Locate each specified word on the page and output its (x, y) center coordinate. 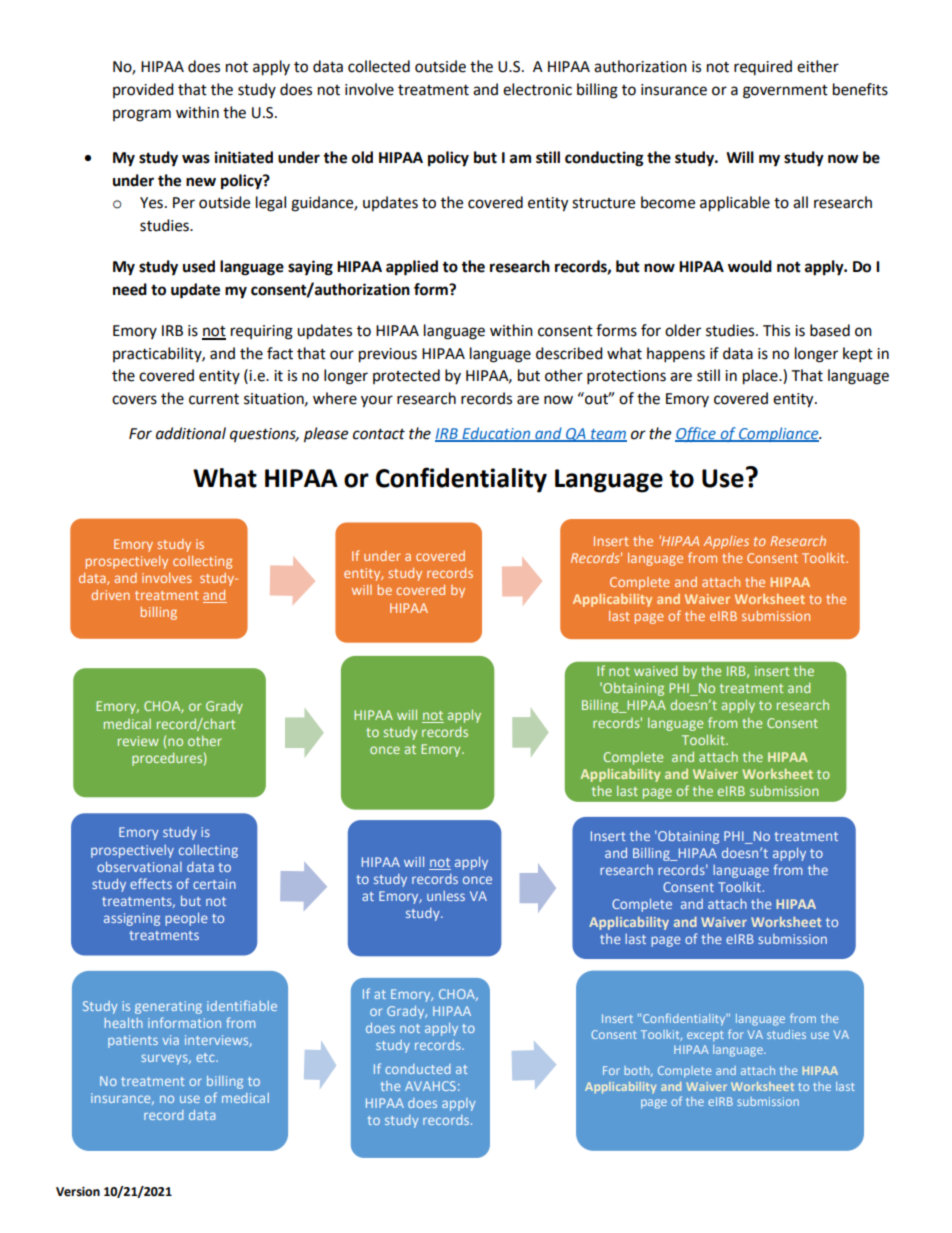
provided (143, 90)
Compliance (779, 434)
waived (655, 671)
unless (446, 896)
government (785, 92)
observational (139, 867)
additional (191, 433)
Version (78, 1192)
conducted (418, 1069)
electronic (537, 89)
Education (496, 434)
